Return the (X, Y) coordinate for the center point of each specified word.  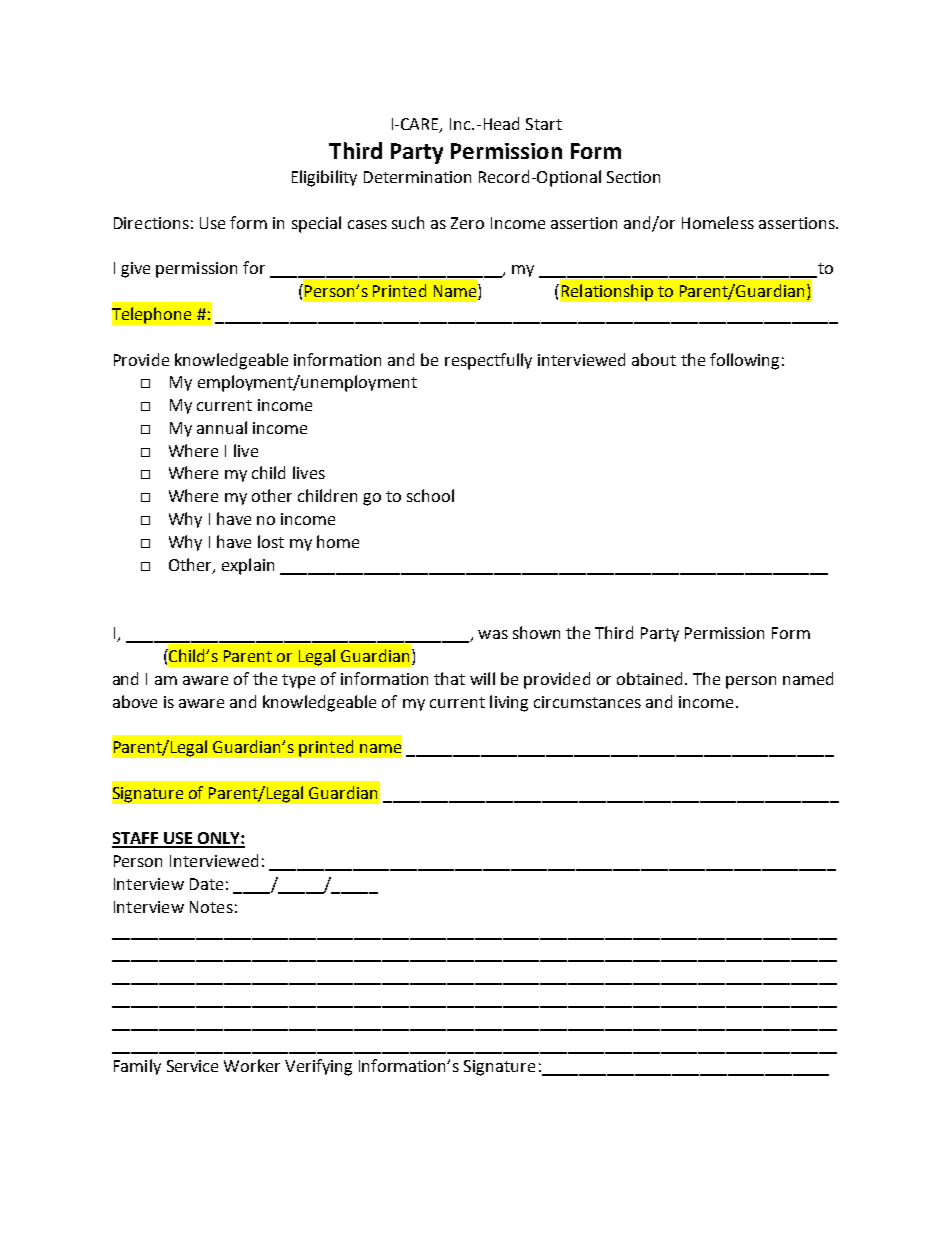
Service (192, 1066)
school (430, 495)
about (654, 359)
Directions (151, 223)
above (135, 701)
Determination (417, 177)
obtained (649, 678)
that (449, 678)
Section (633, 177)
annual (222, 427)
